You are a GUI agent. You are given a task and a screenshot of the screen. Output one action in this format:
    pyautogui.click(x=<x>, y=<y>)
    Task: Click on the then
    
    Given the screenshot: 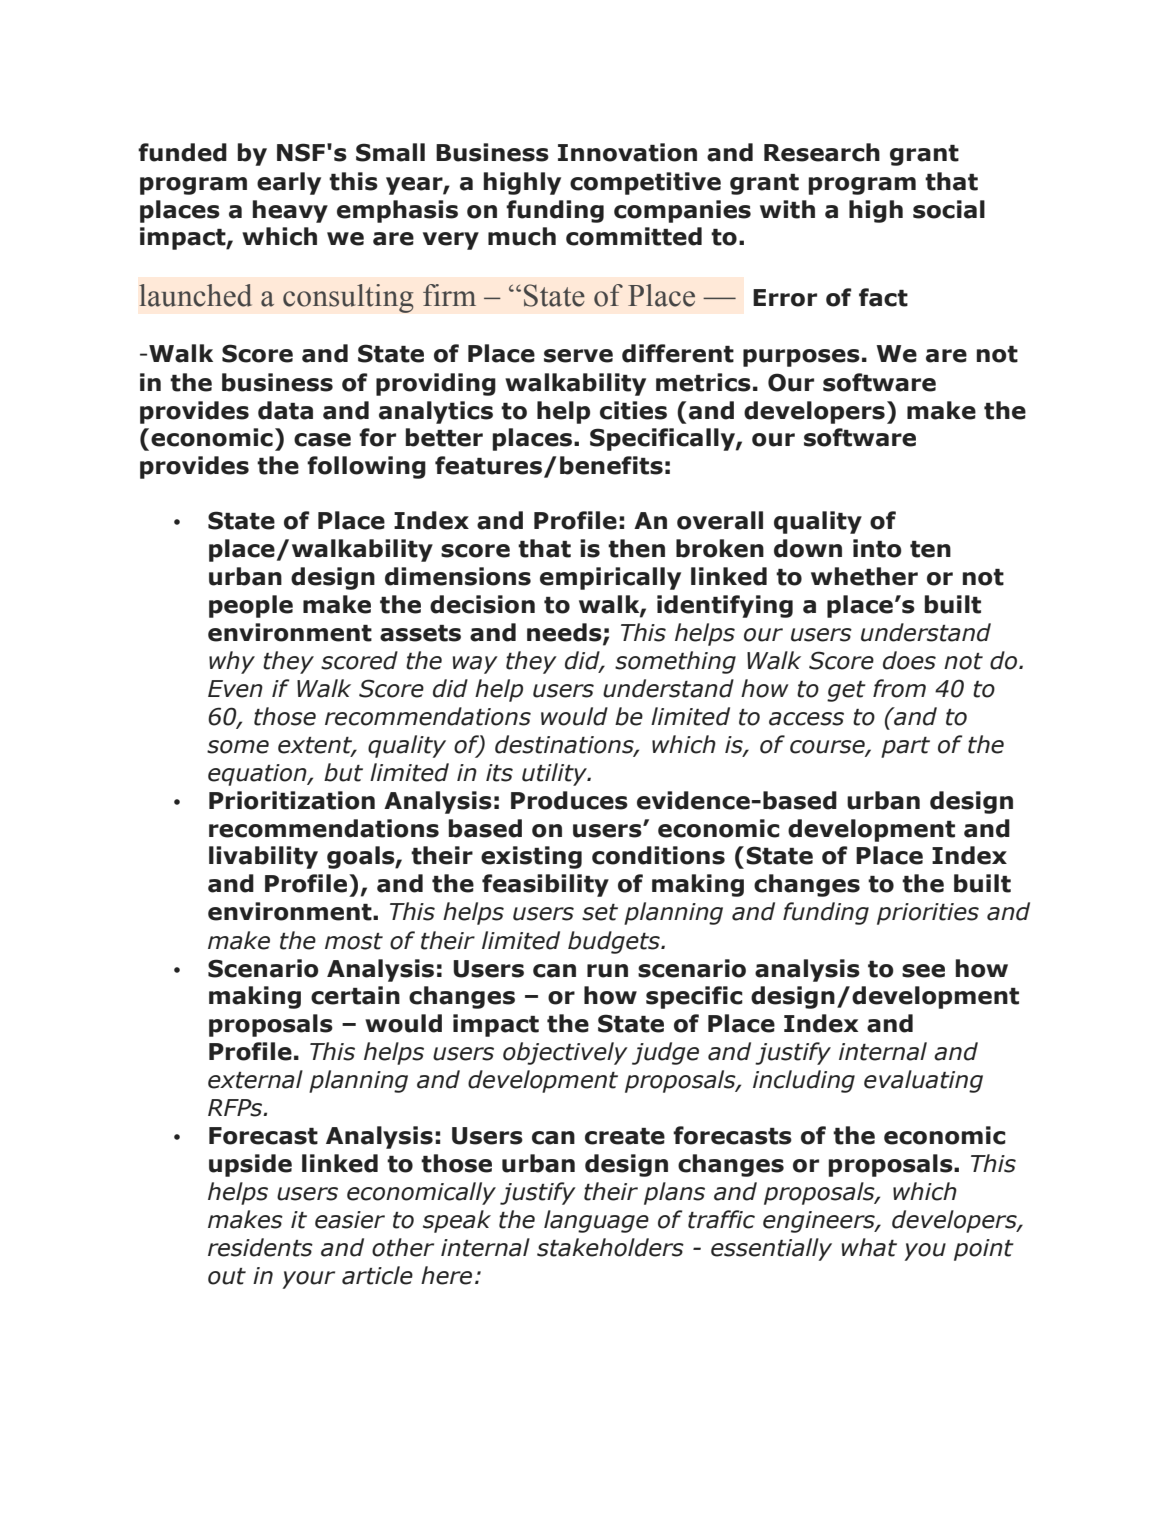 What is the action you would take?
    pyautogui.click(x=636, y=548)
